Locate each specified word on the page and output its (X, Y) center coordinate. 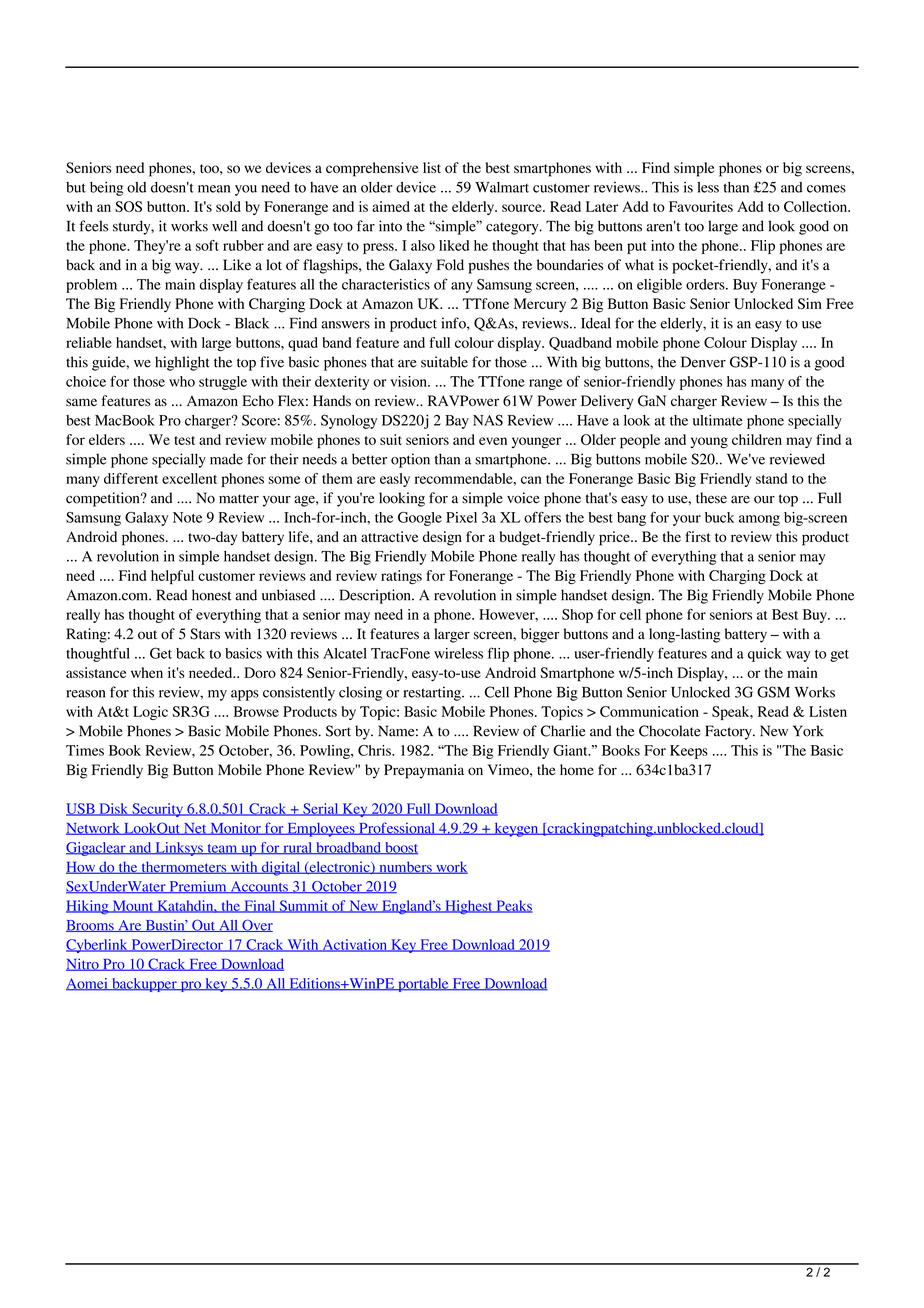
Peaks (513, 906)
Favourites (701, 206)
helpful (172, 577)
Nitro (83, 964)
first (698, 536)
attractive (389, 536)
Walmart (502, 187)
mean (214, 189)
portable (423, 985)
